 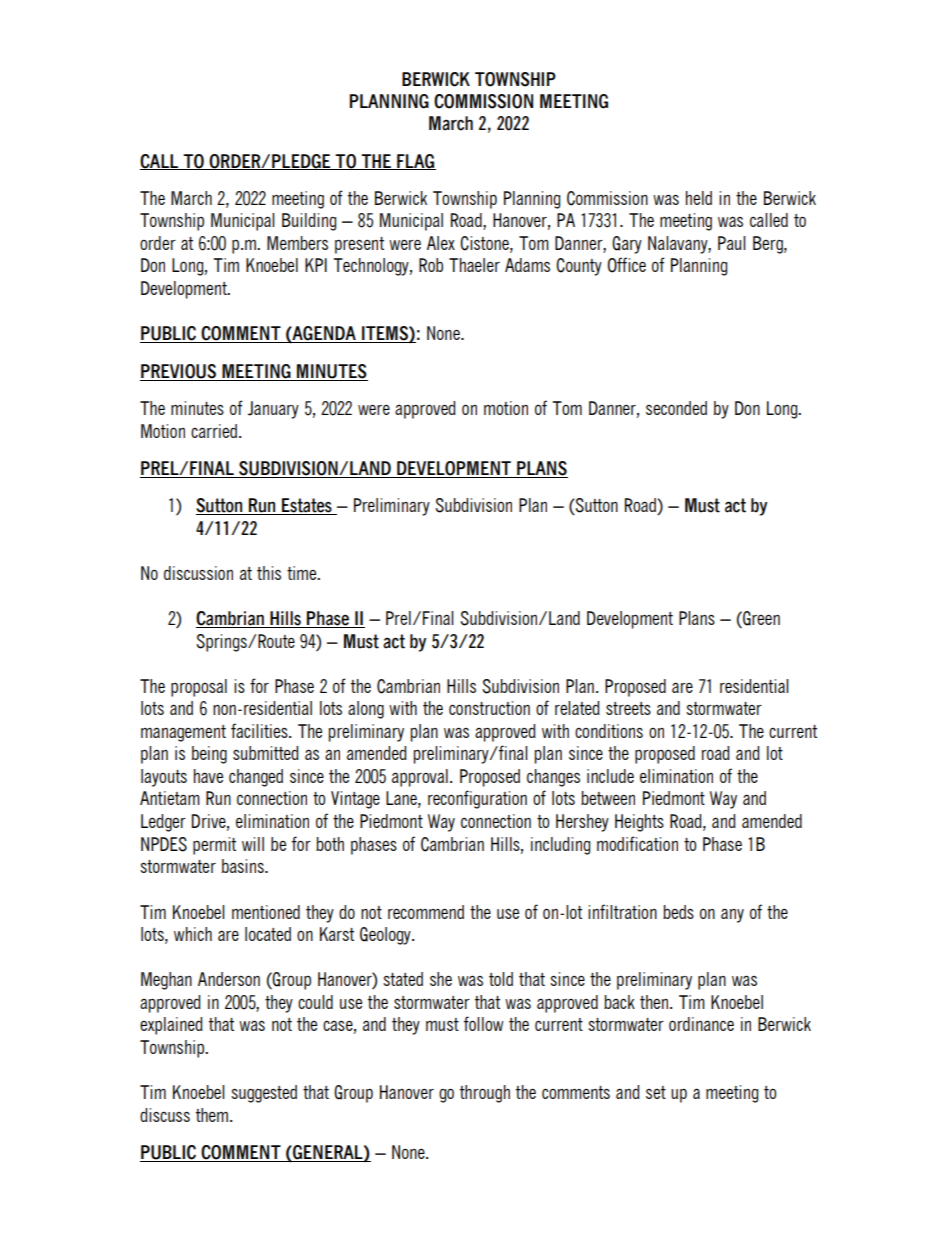 I want to click on seconded, so click(x=676, y=408).
